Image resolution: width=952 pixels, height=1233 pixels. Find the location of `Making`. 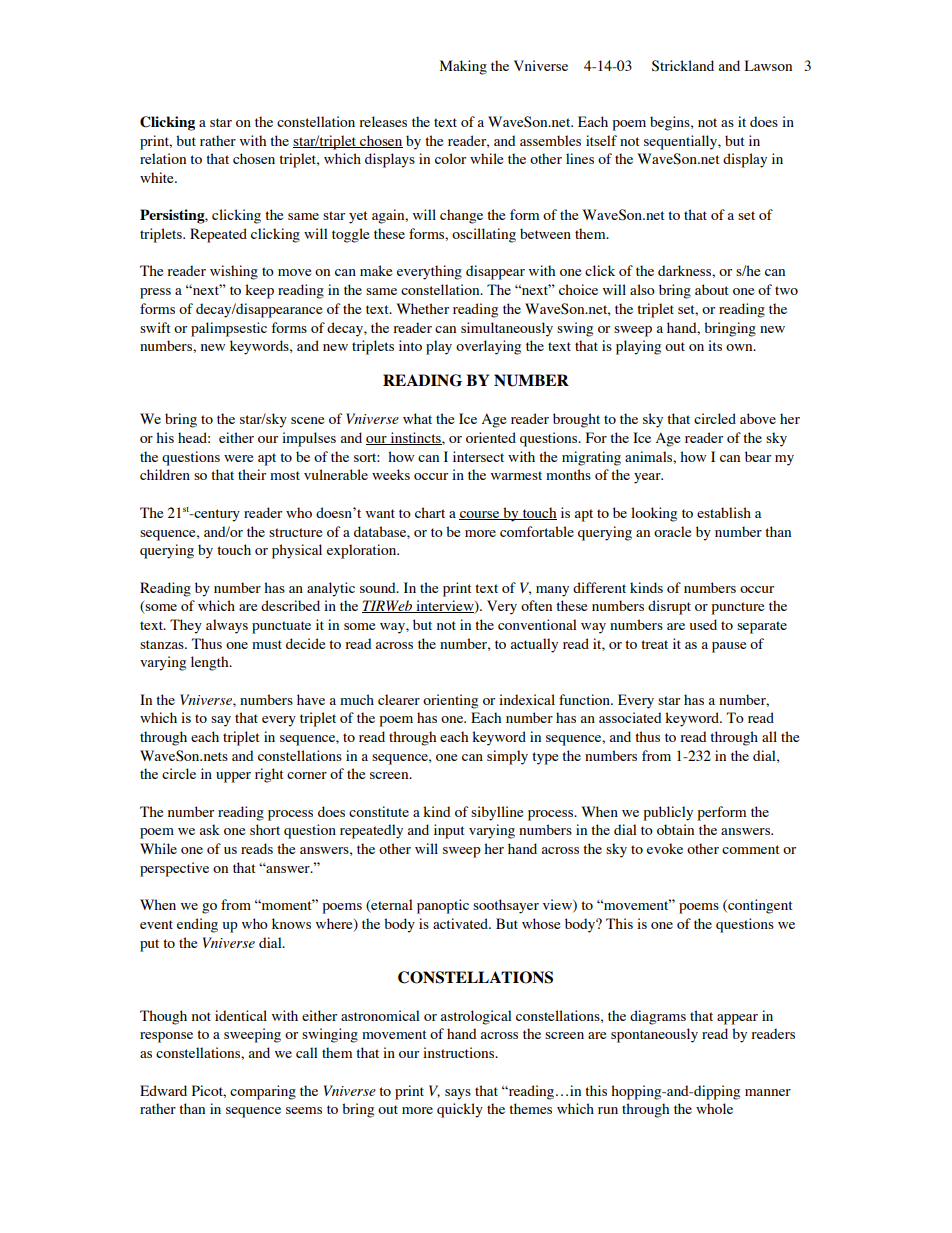

Making is located at coordinates (463, 67).
